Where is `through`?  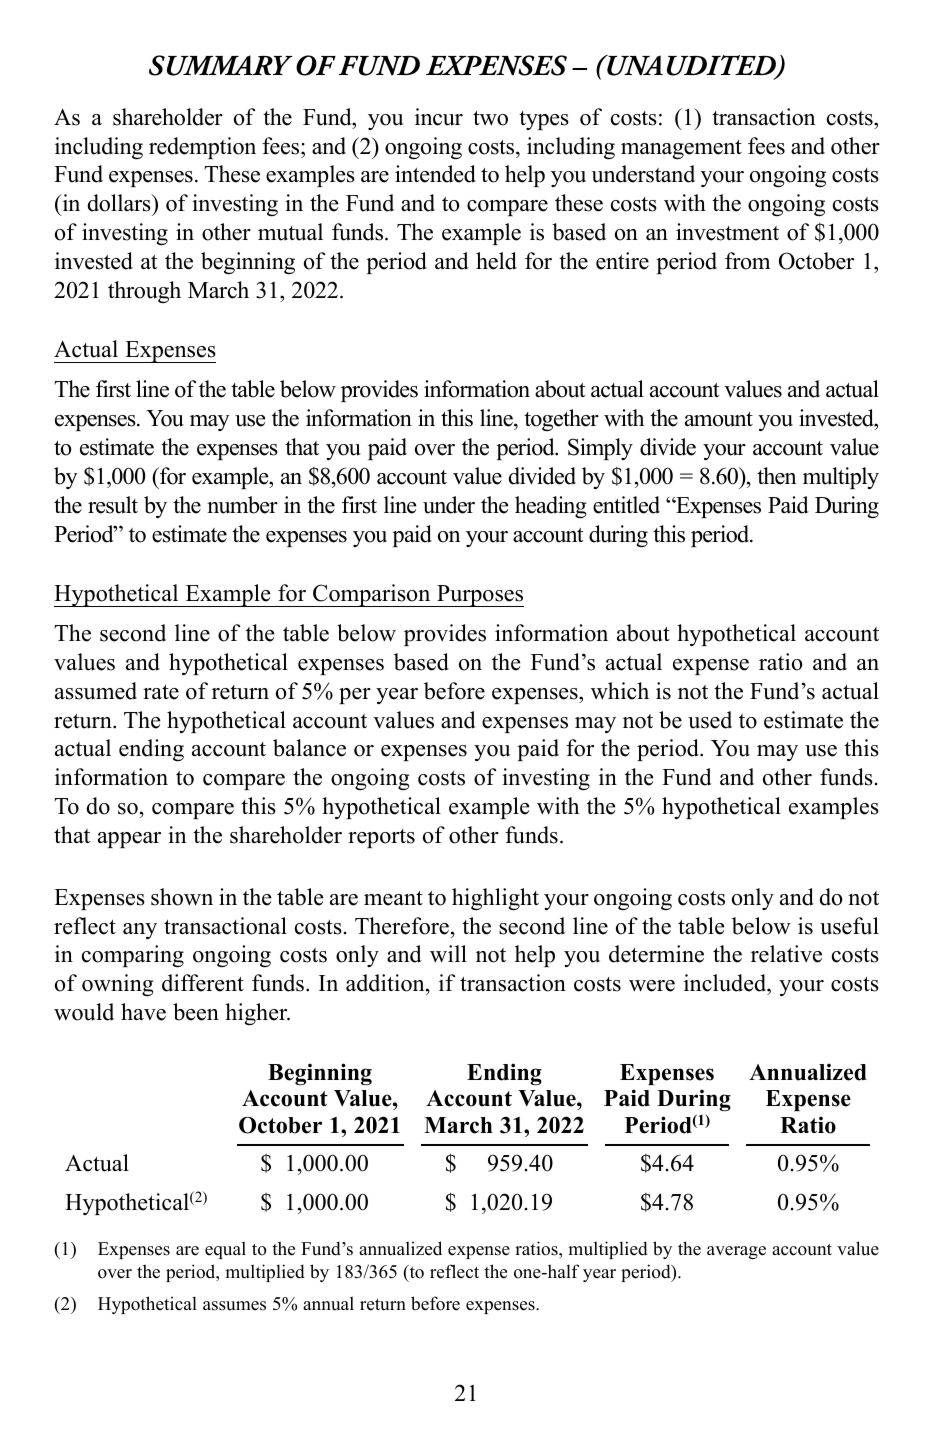
through is located at coordinates (144, 292).
